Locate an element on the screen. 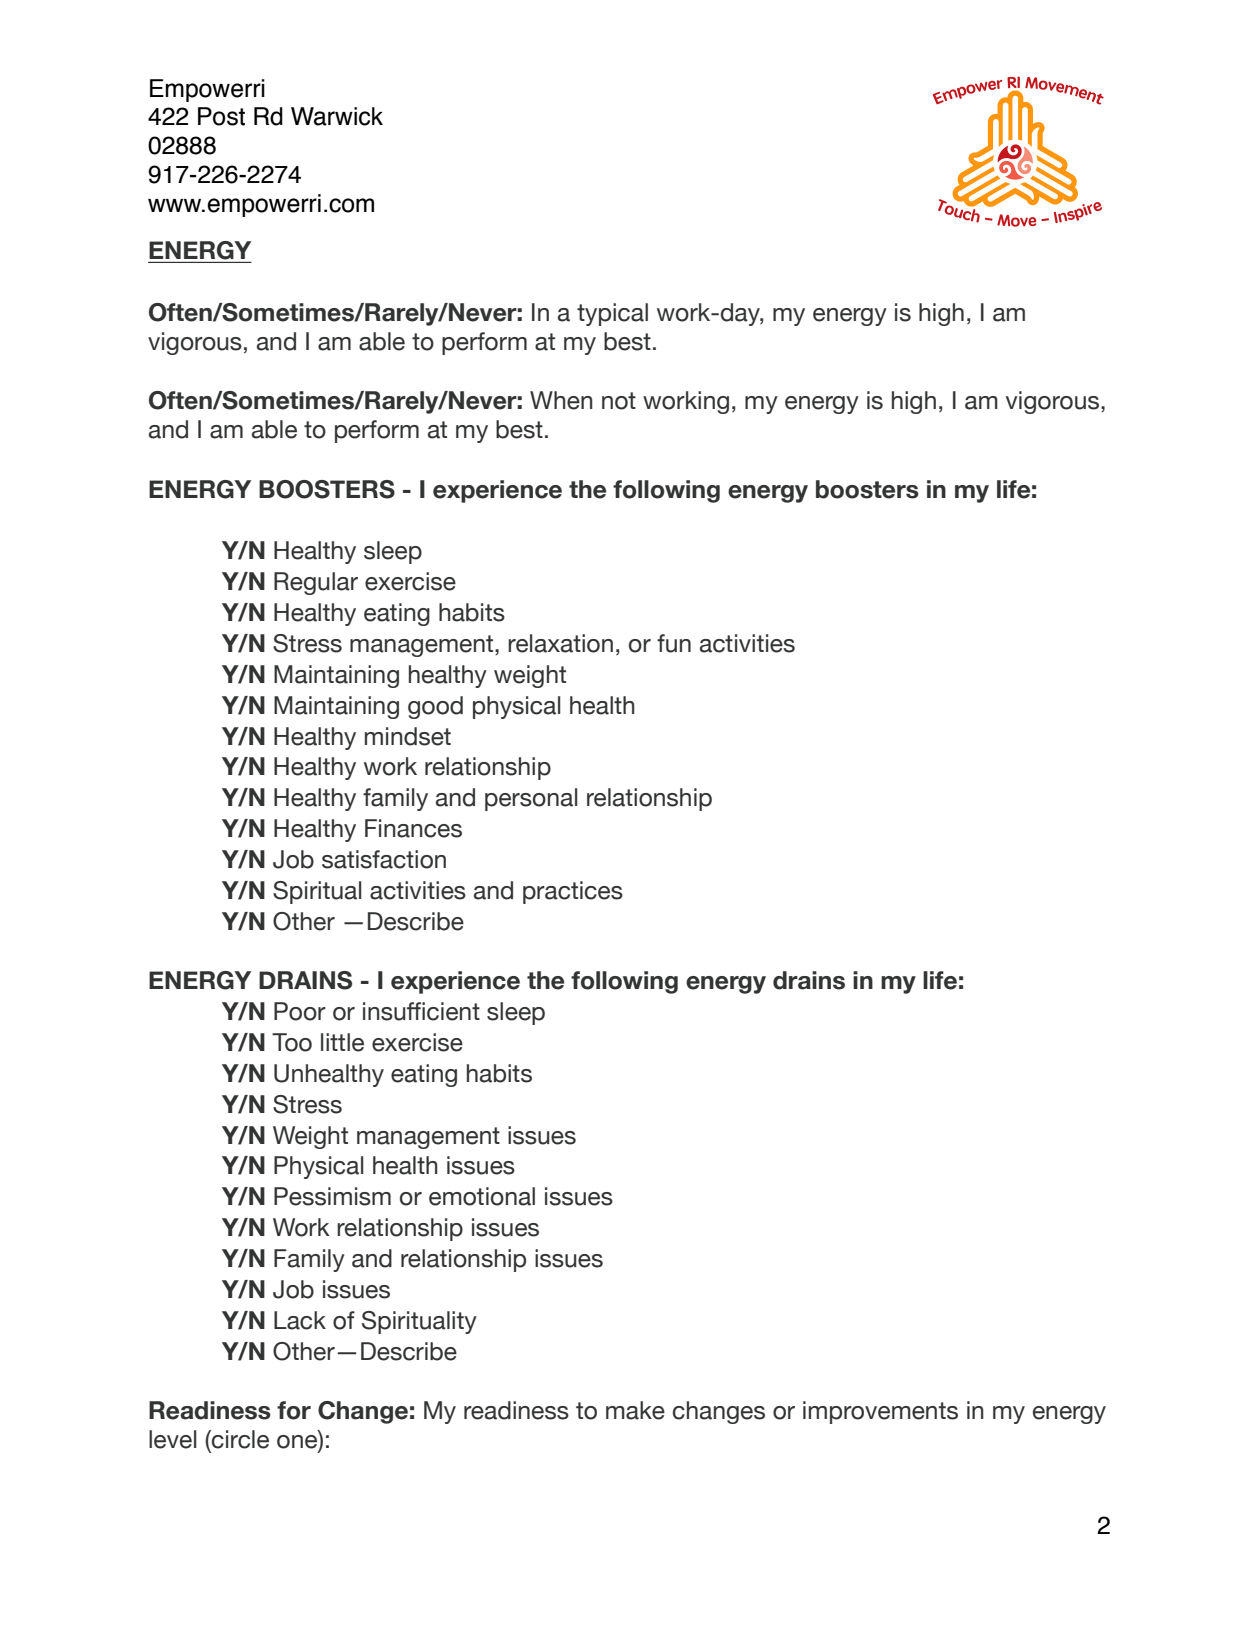 Image resolution: width=1259 pixels, height=1629 pixels. fun is located at coordinates (674, 643).
